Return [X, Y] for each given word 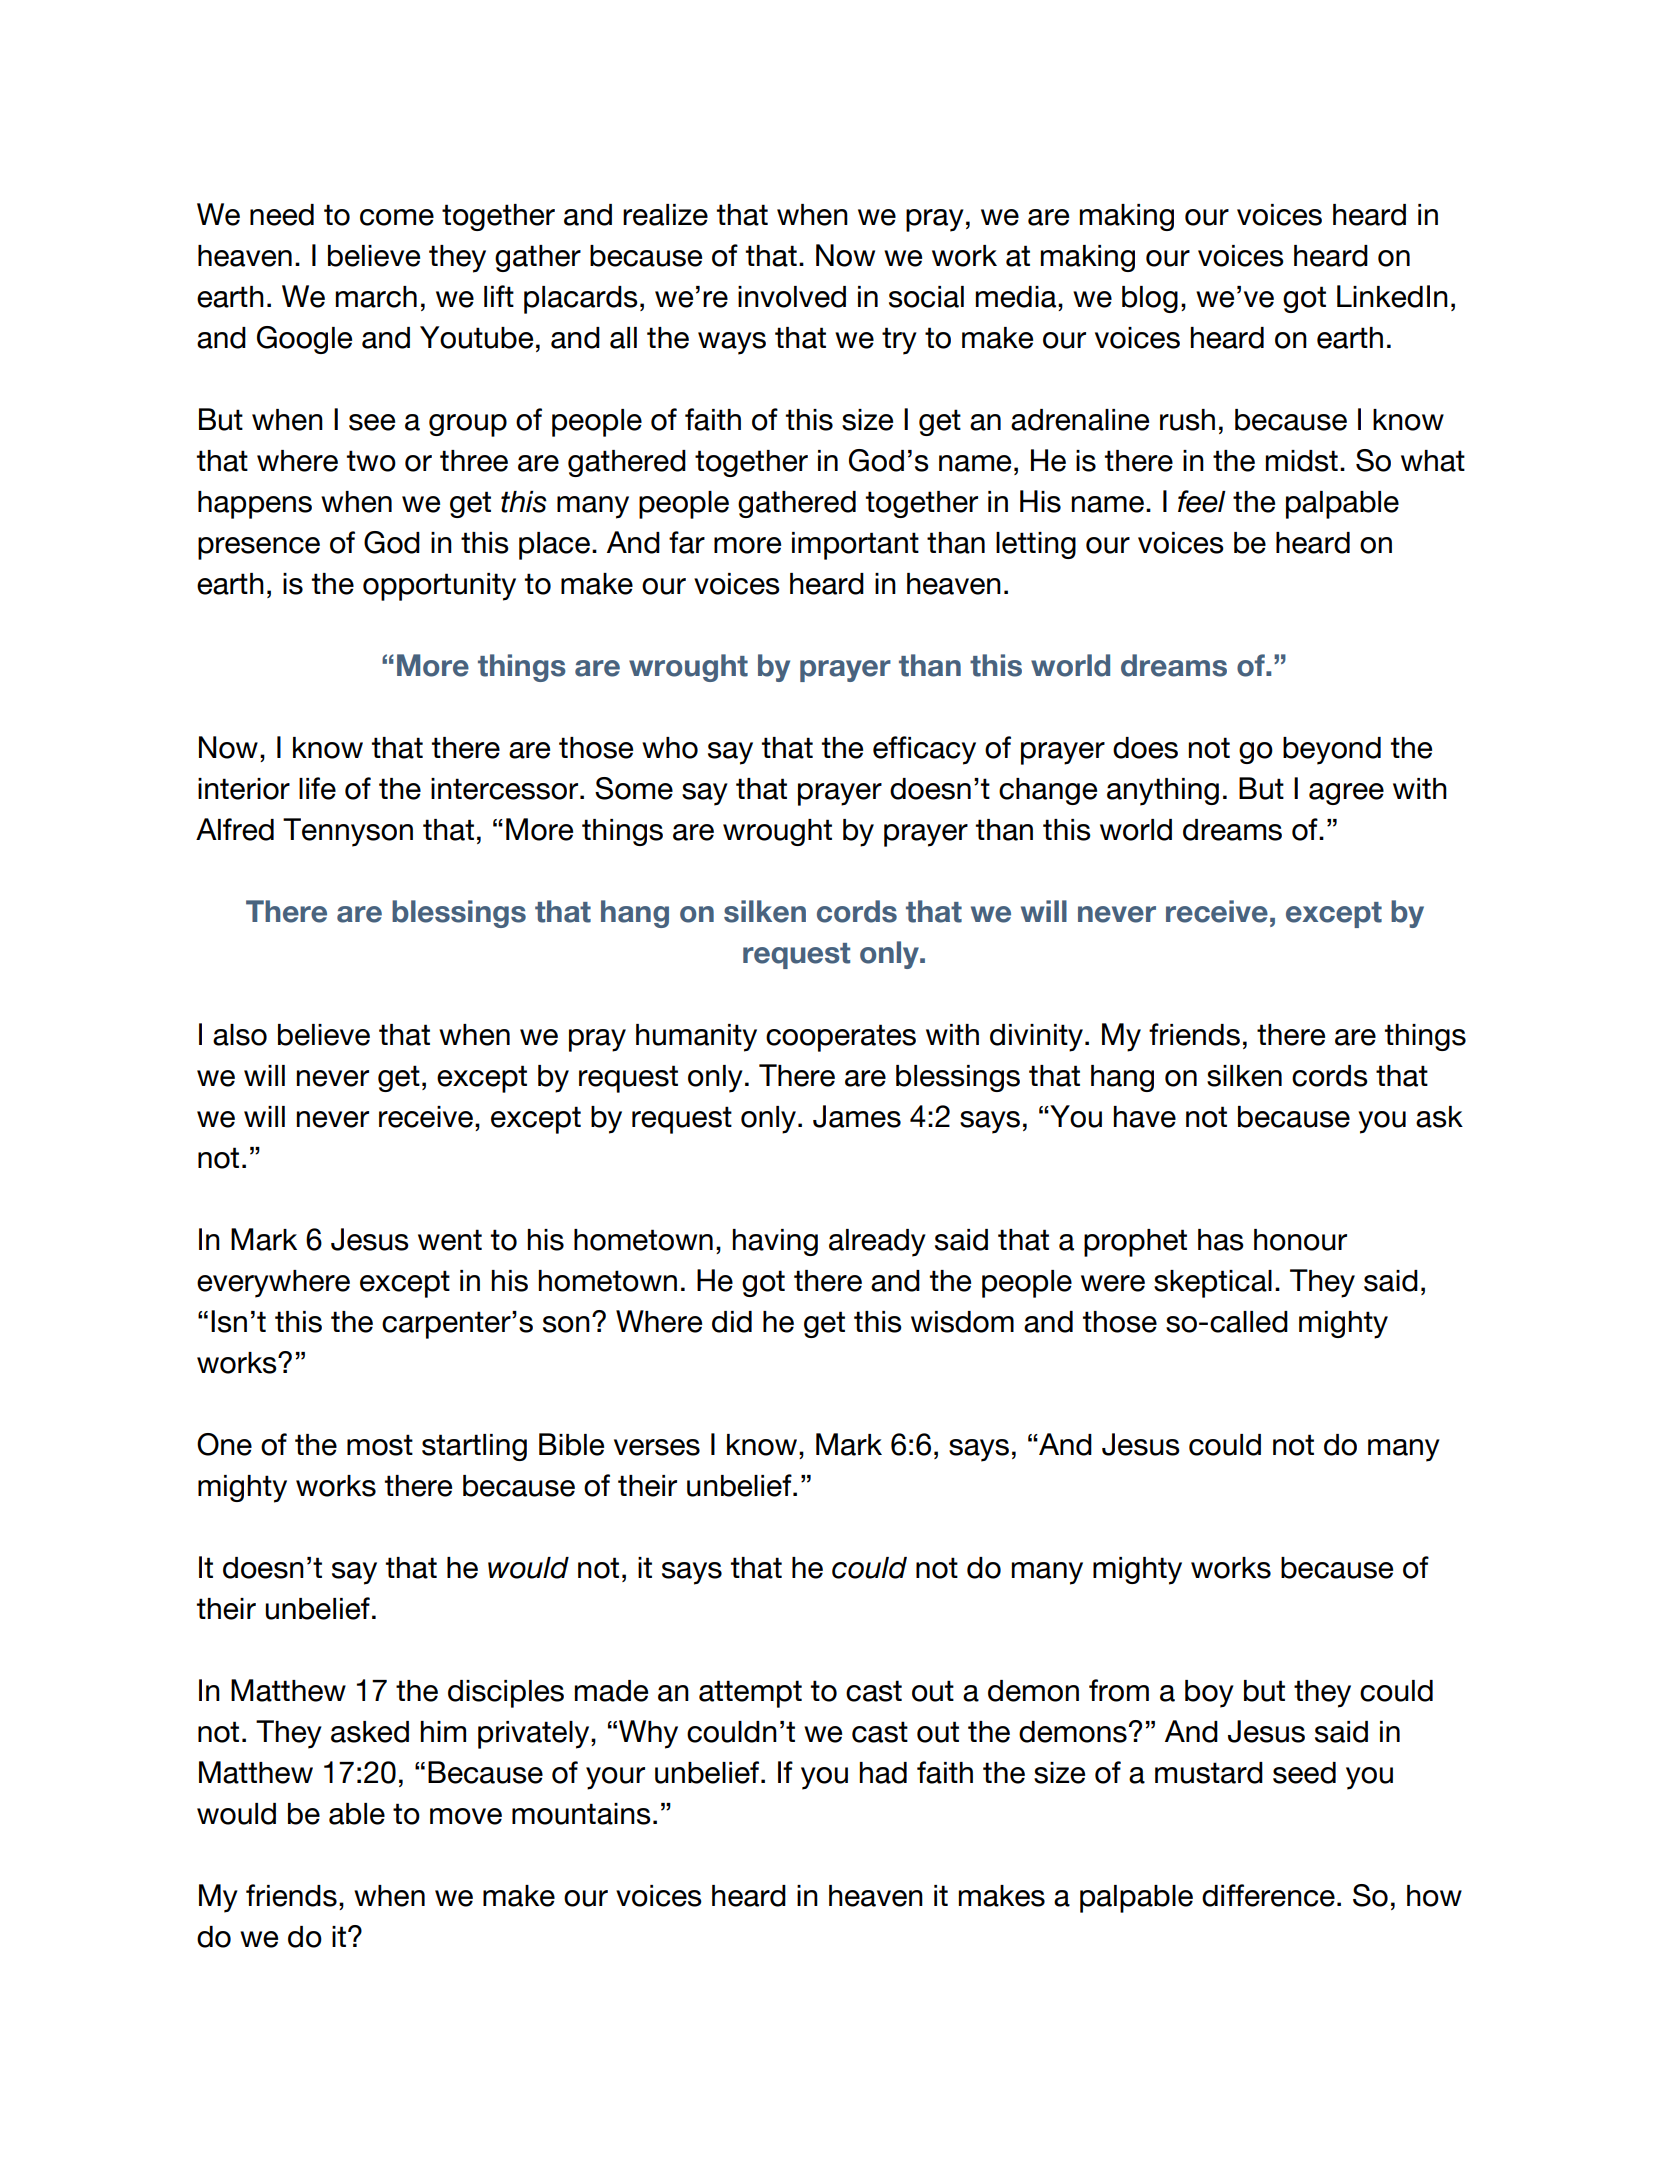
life [317, 788]
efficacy [924, 750]
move [466, 1816]
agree [1346, 794]
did [732, 1322]
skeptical [1213, 1284]
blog [1150, 299]
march [376, 297]
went [450, 1240]
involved [792, 297]
